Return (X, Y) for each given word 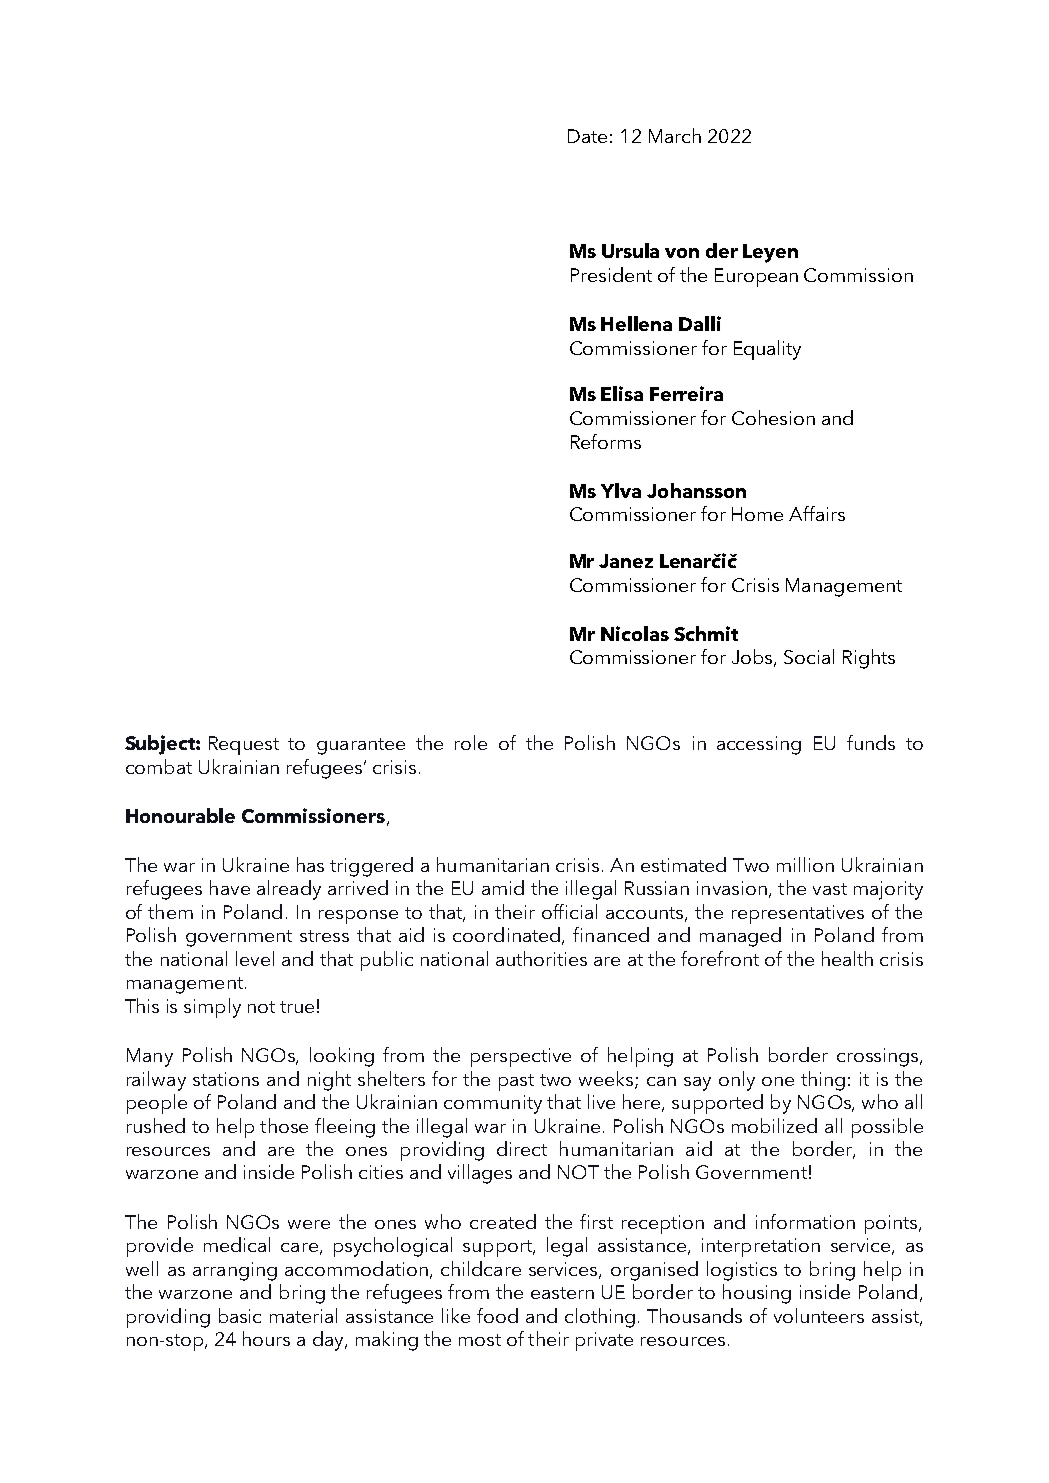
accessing (759, 745)
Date (587, 136)
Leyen (770, 253)
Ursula (630, 250)
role (471, 742)
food (497, 1315)
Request (244, 745)
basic (240, 1315)
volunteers (819, 1315)
